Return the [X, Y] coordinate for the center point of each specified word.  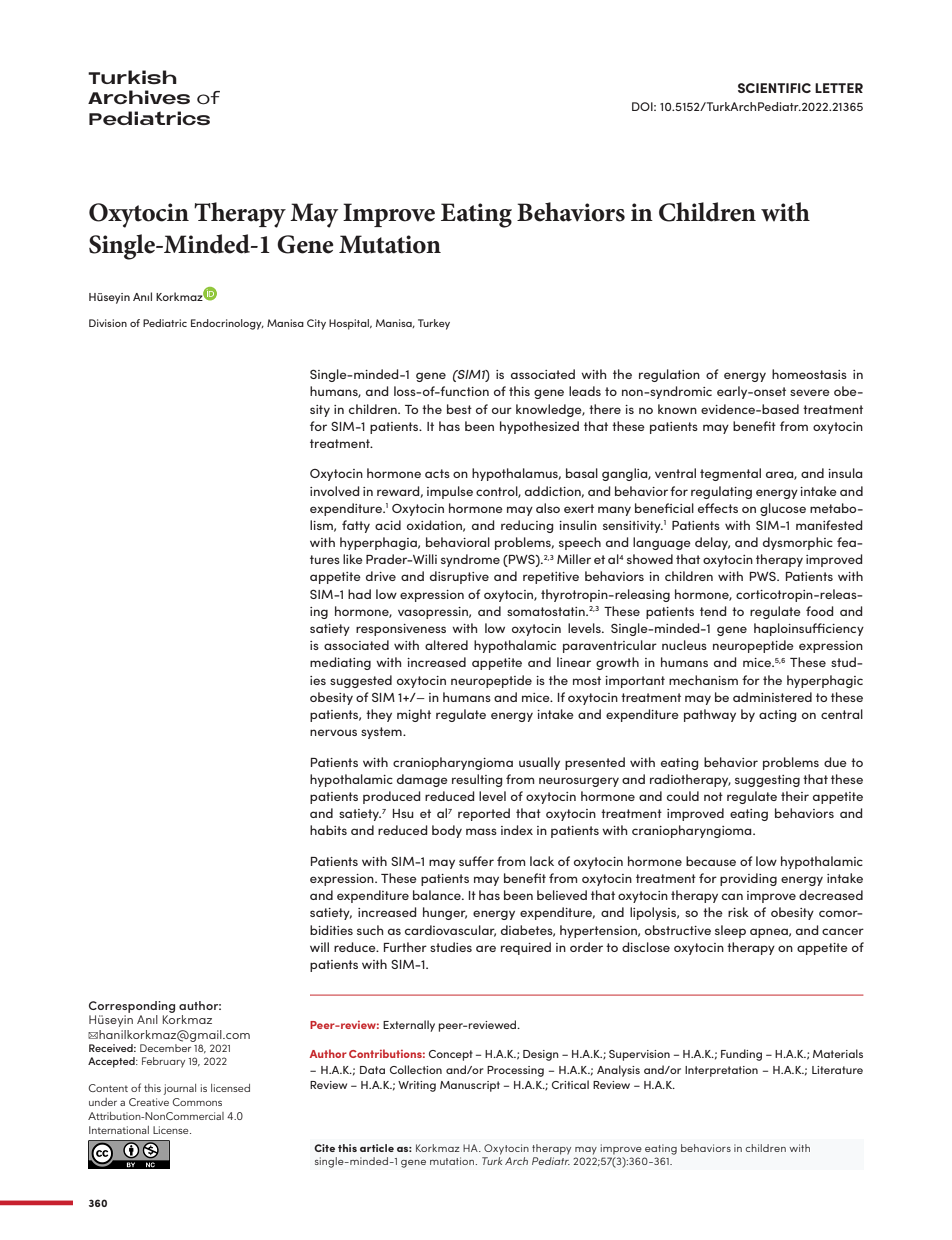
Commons [197, 1102]
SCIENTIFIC [774, 88]
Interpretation [721, 1071]
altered [446, 645]
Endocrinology [227, 324]
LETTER [839, 88]
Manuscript [470, 1086]
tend [713, 611]
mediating [340, 663]
